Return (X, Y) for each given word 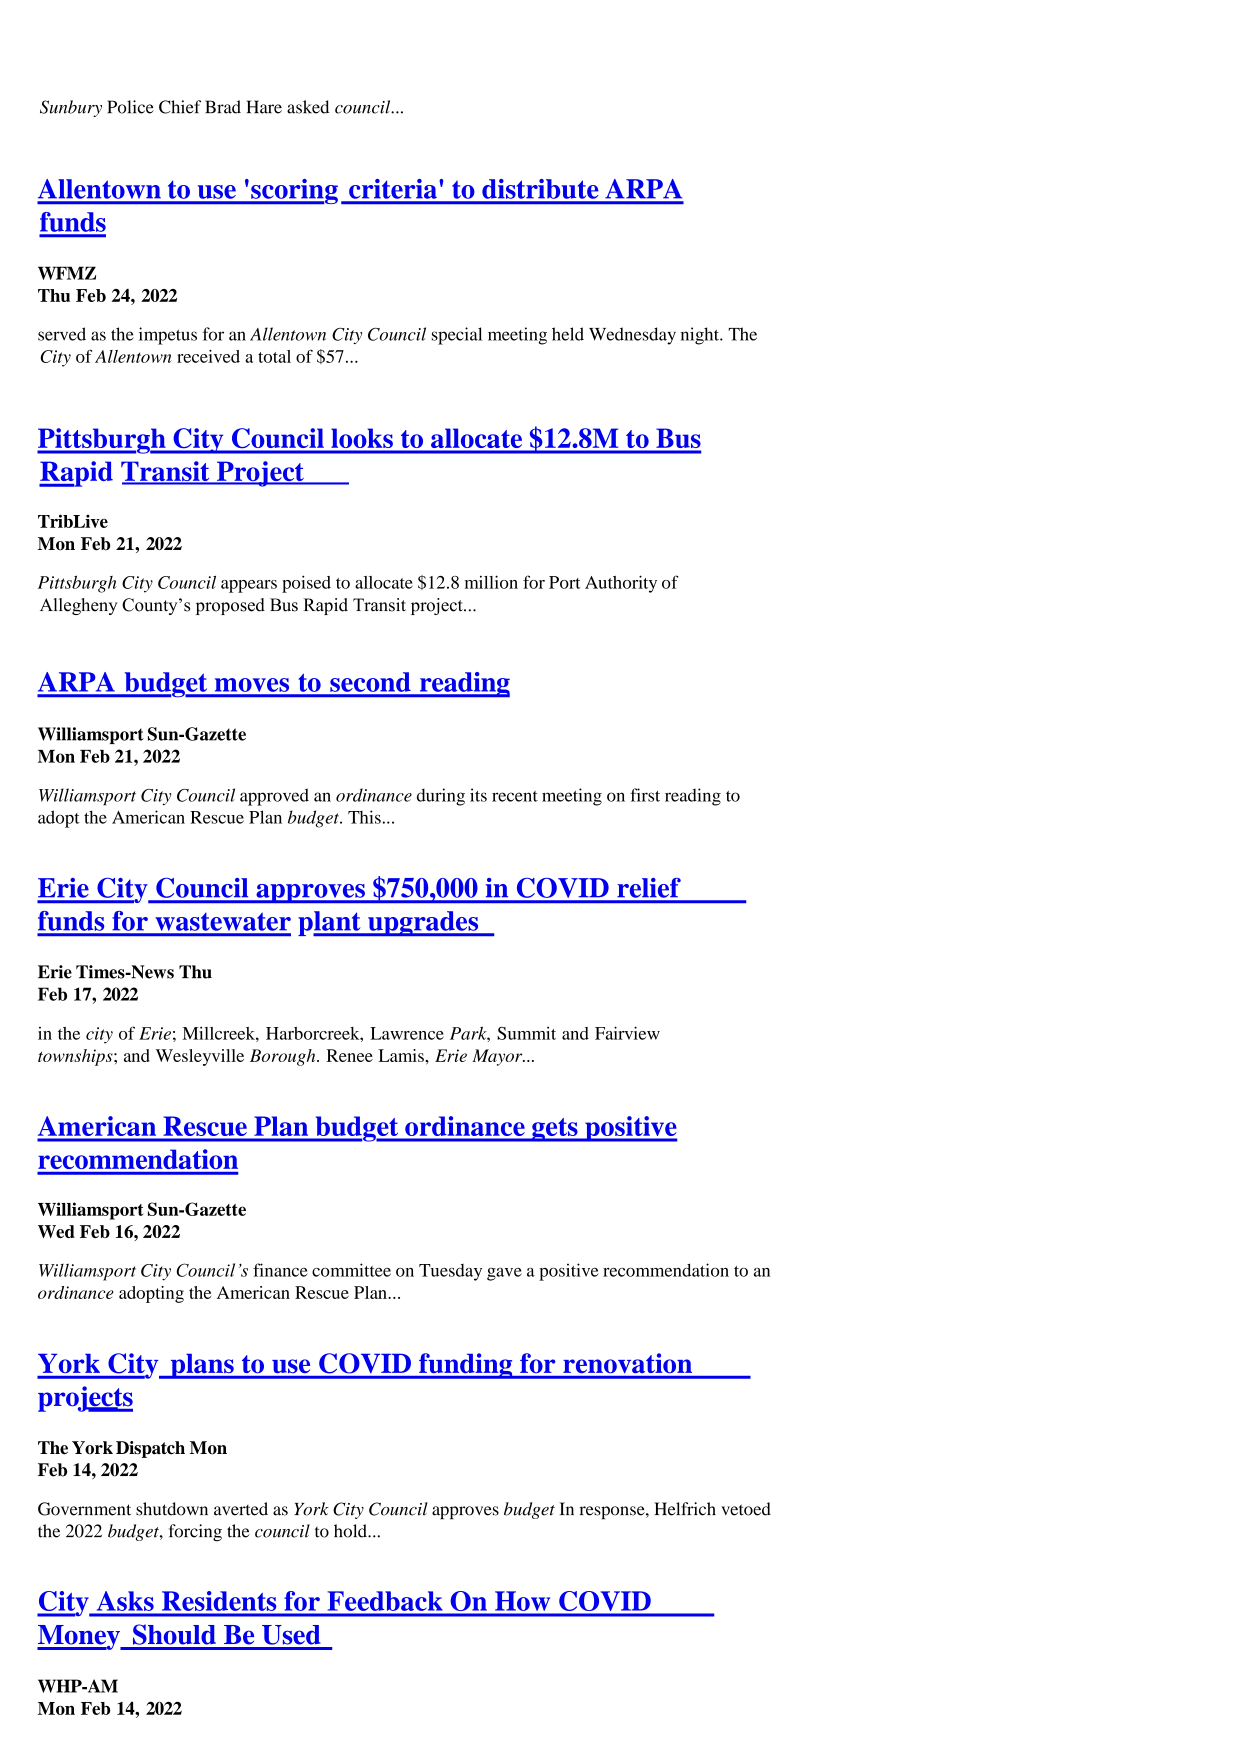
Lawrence (407, 1033)
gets (555, 1130)
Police (130, 107)
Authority (621, 584)
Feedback (385, 1601)
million (491, 582)
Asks (125, 1601)
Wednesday (632, 336)
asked (308, 107)
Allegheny (79, 606)
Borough (284, 1057)
